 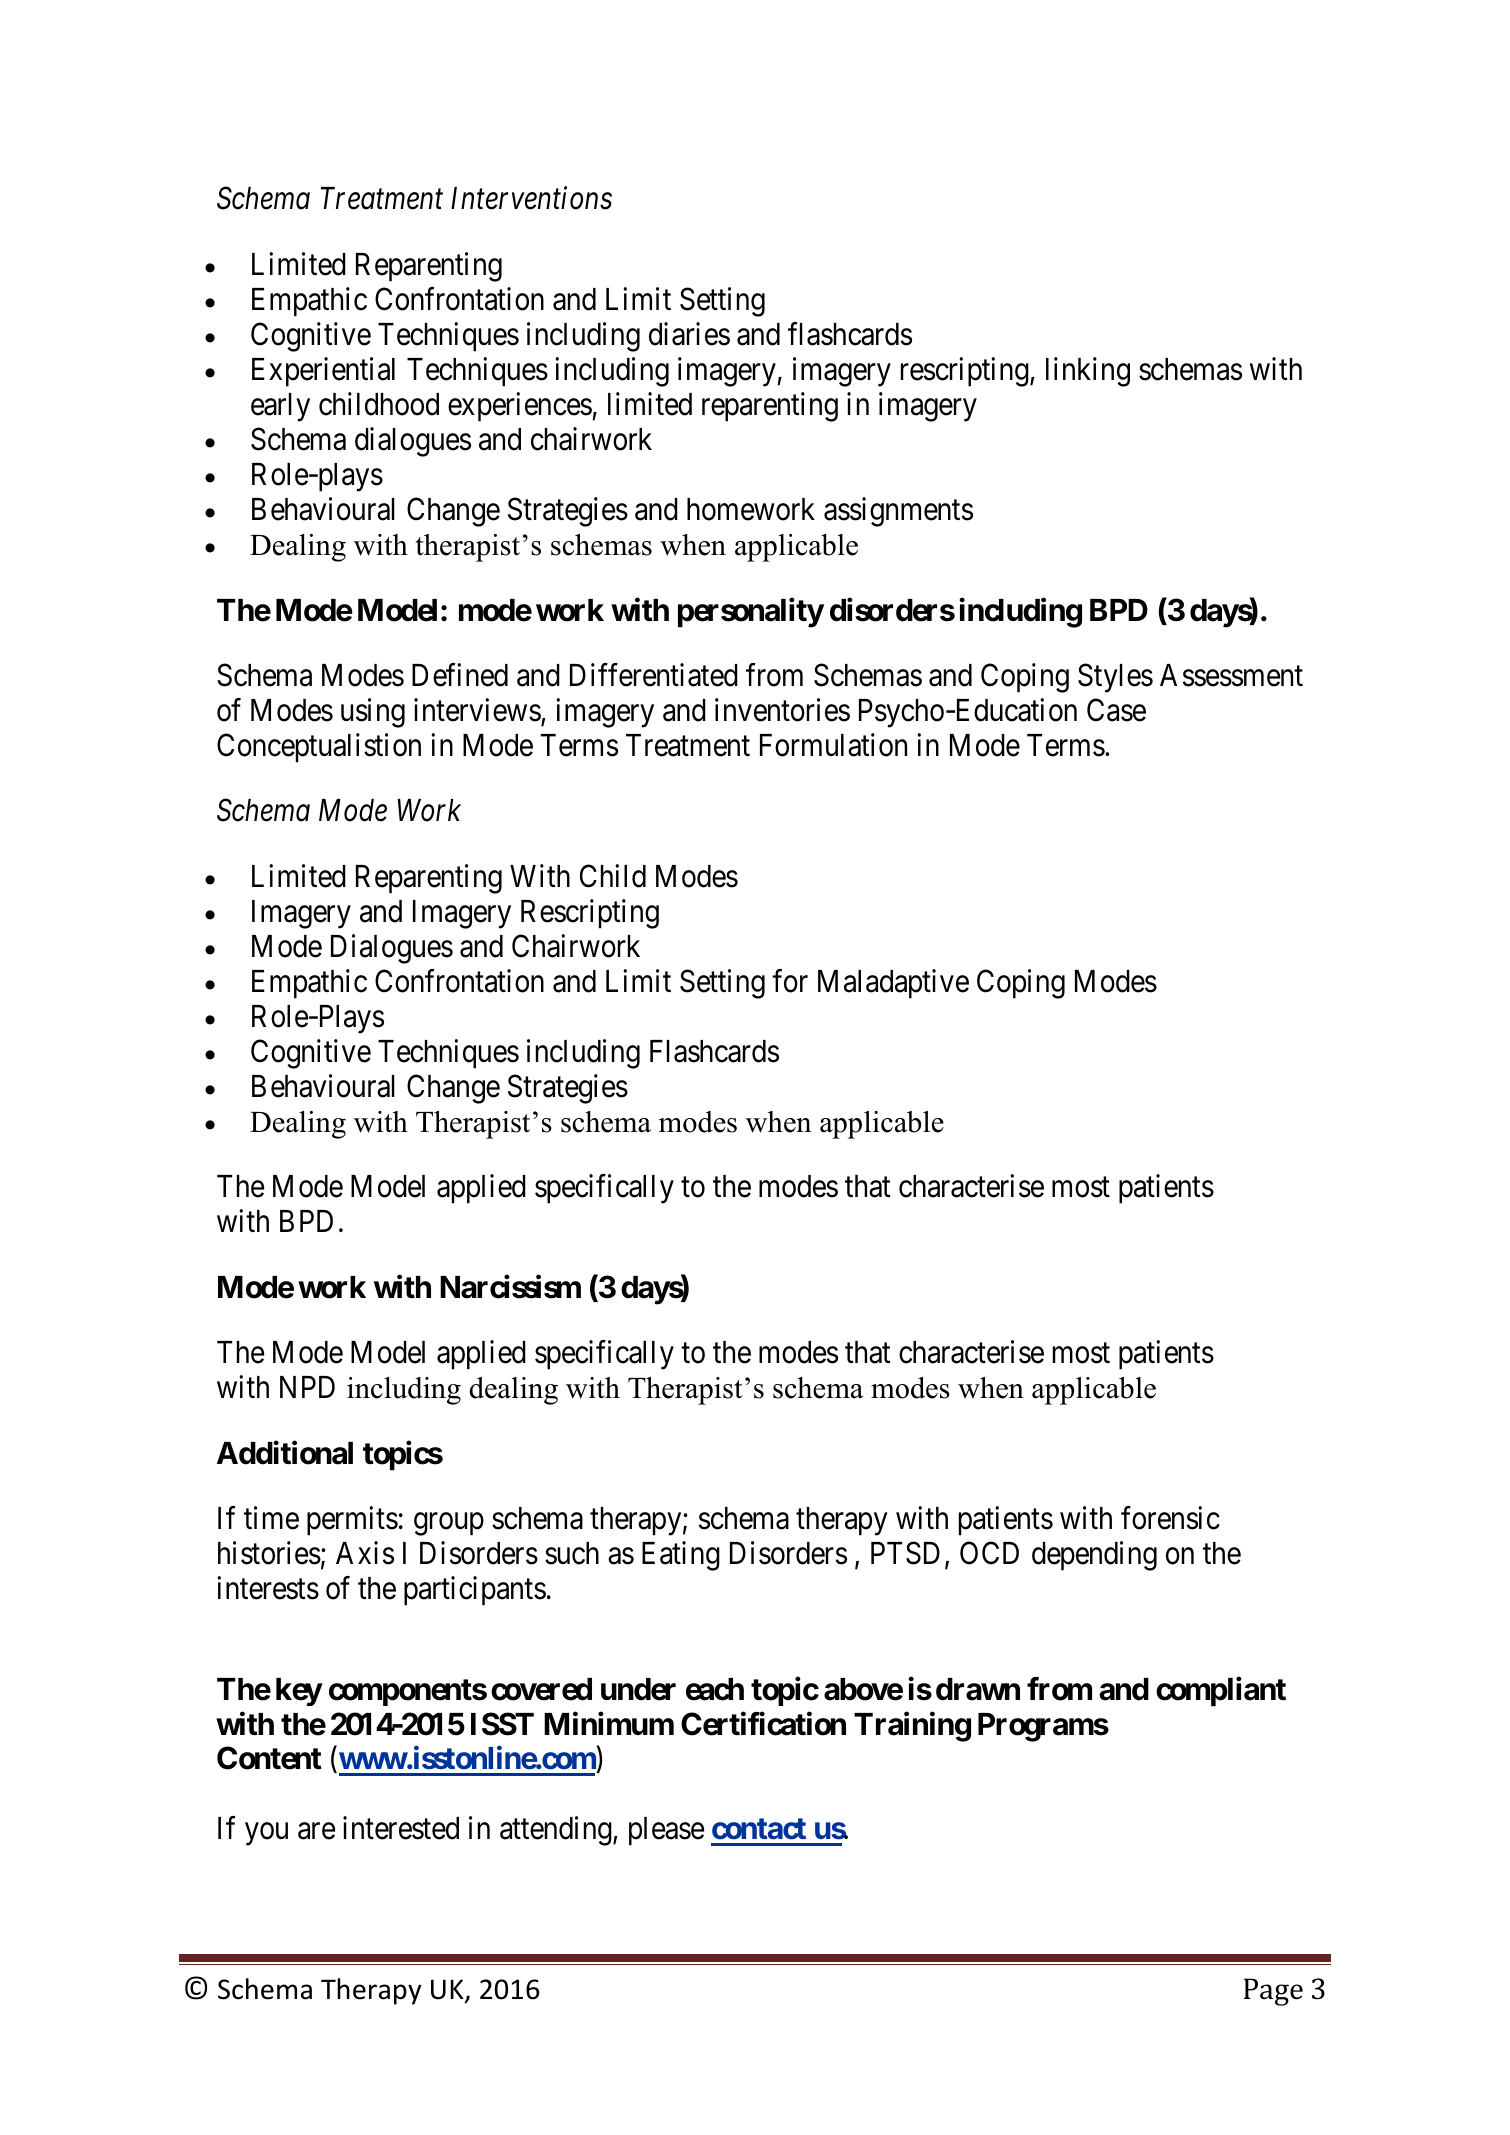 I want to click on Narcissism, so click(x=510, y=1287).
